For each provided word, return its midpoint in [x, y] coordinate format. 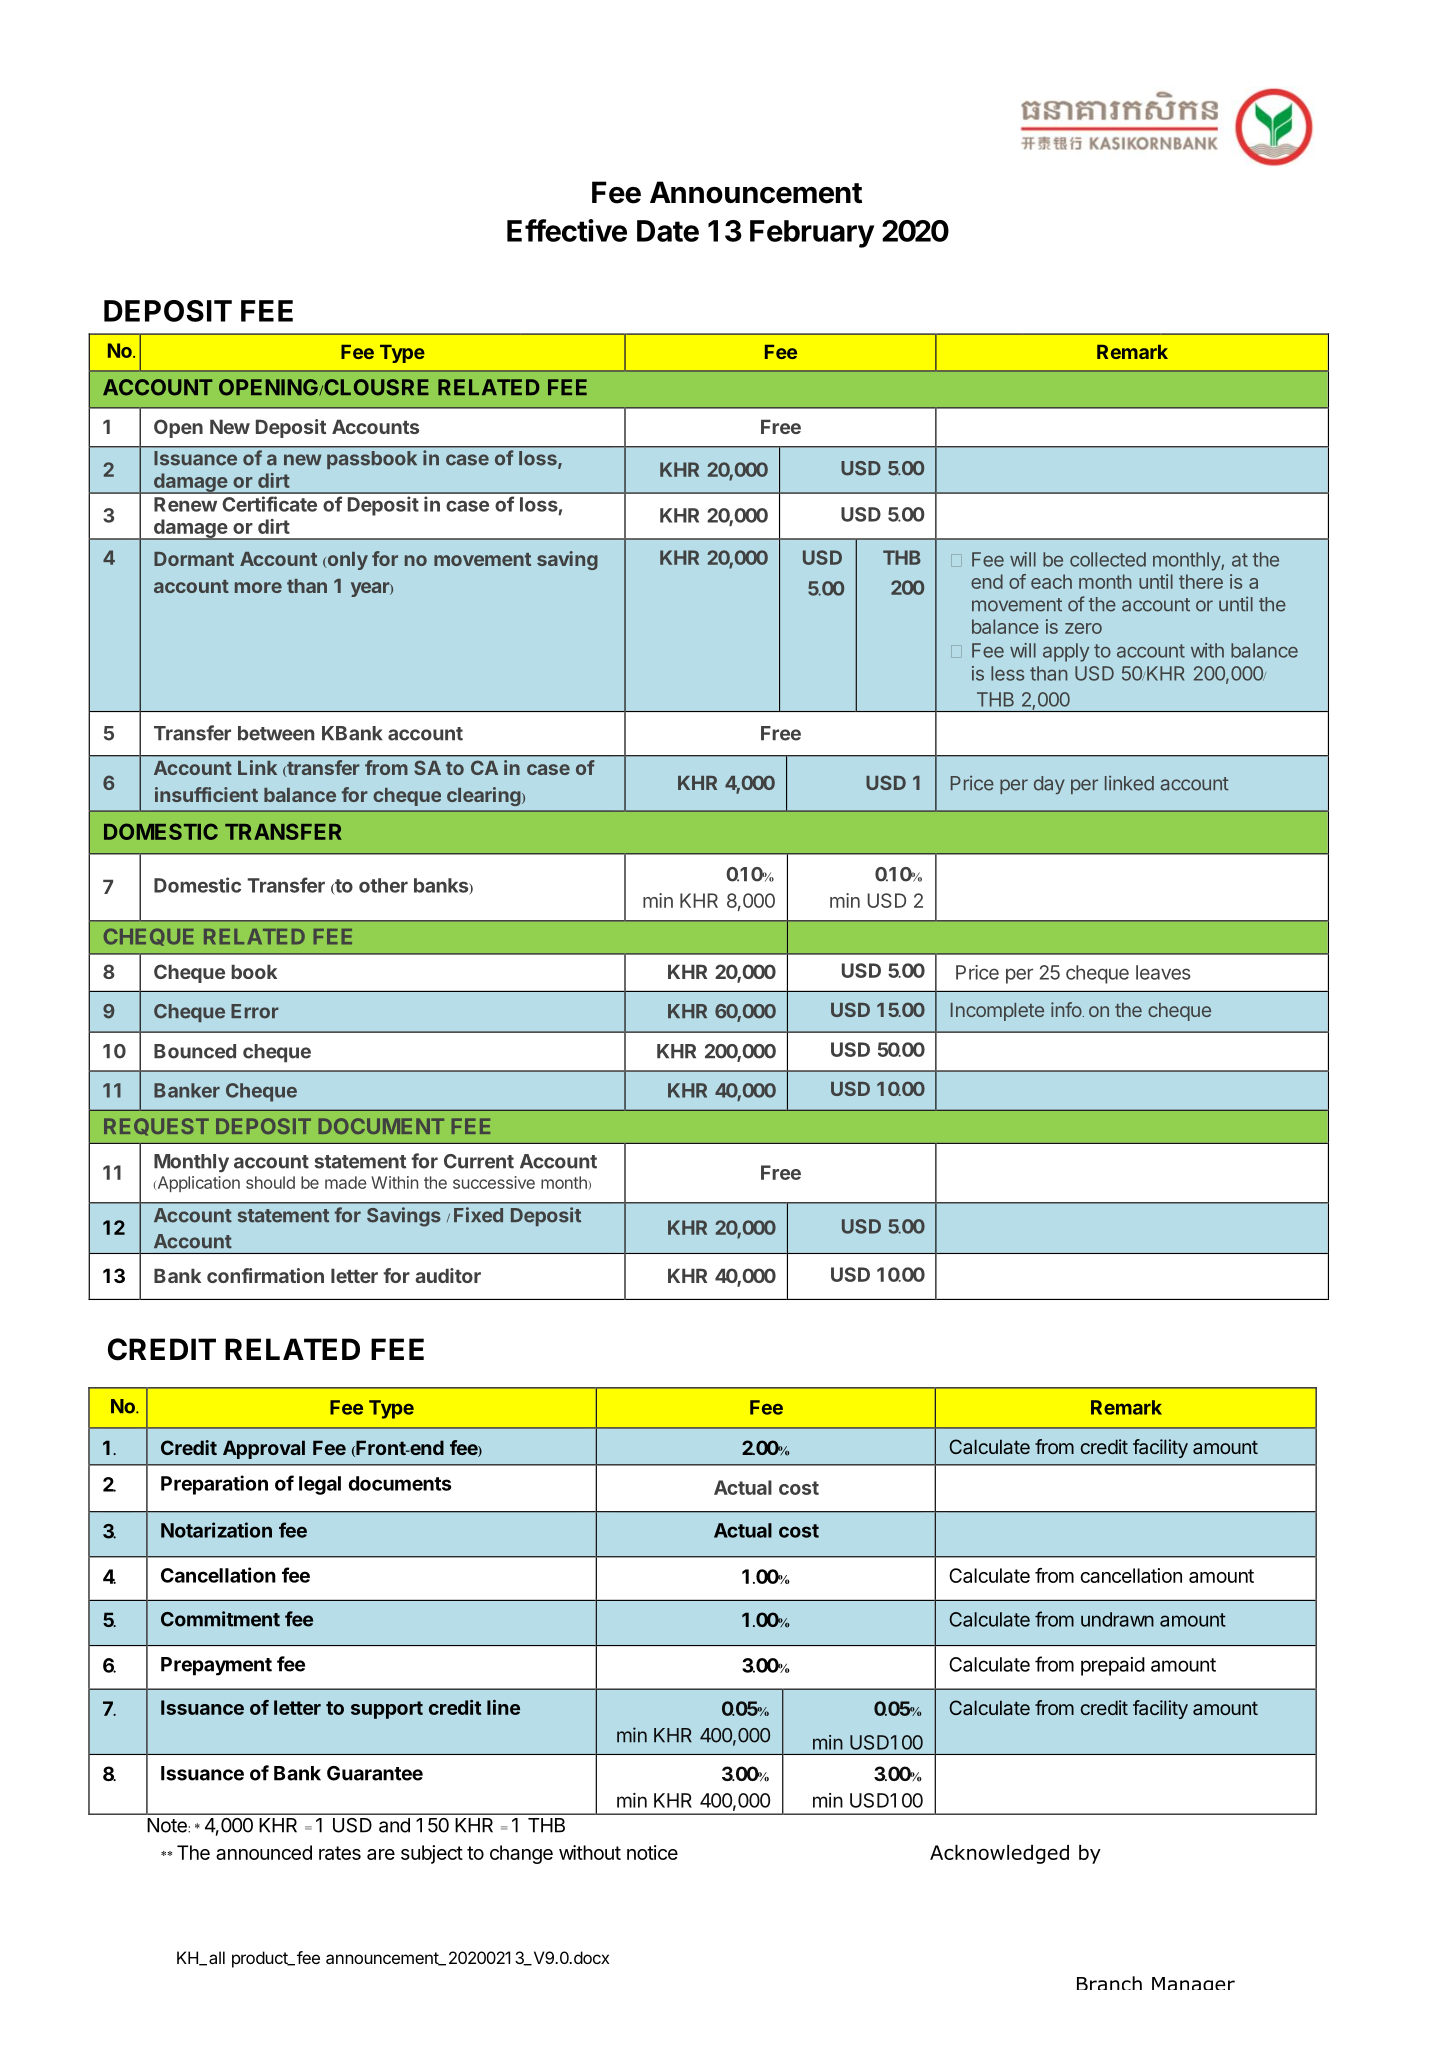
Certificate [269, 504]
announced [264, 1852]
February [812, 234]
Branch [1109, 1983]
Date [668, 231]
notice [652, 1852]
